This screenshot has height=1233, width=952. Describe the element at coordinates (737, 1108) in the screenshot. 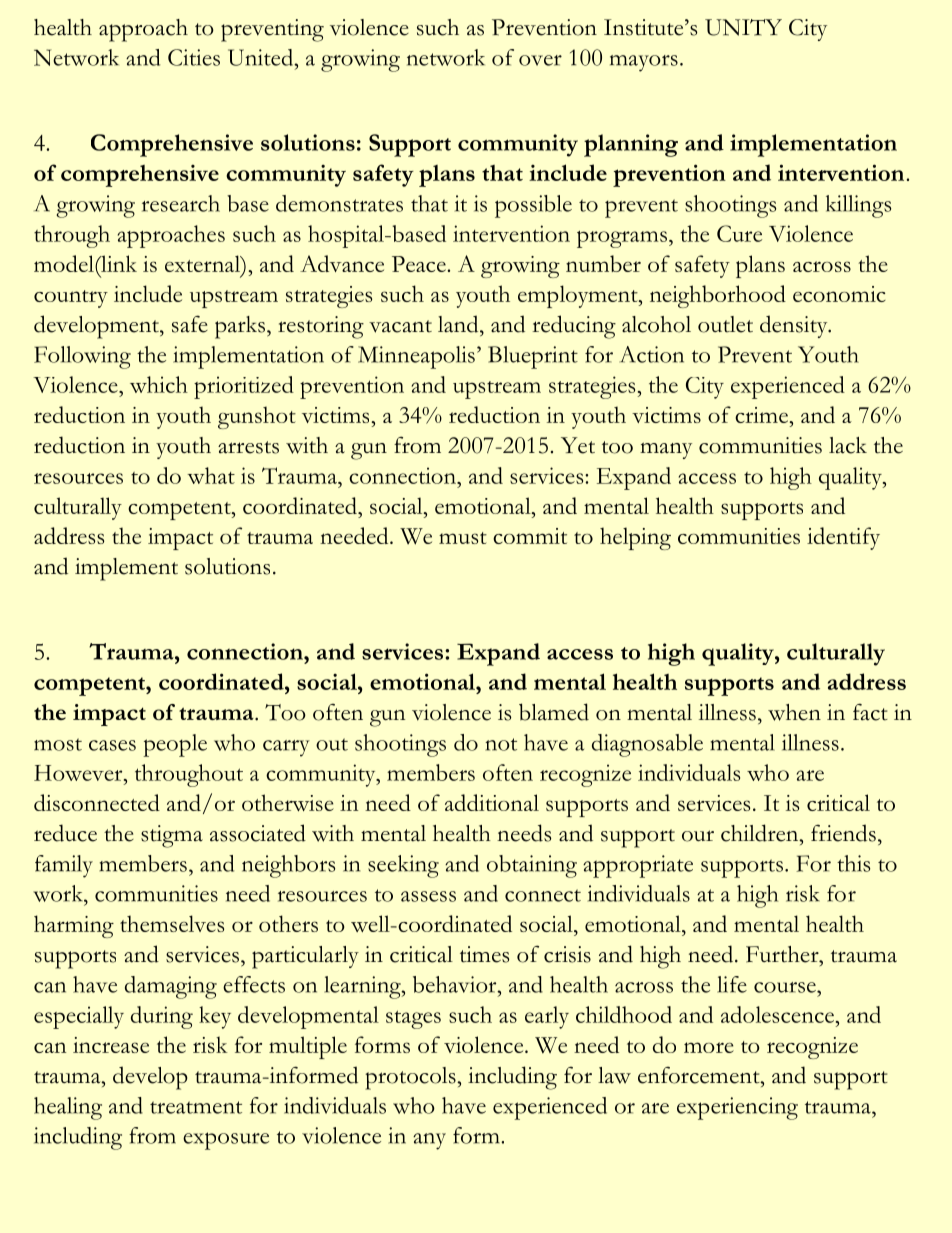

I see `experiencing` at that location.
